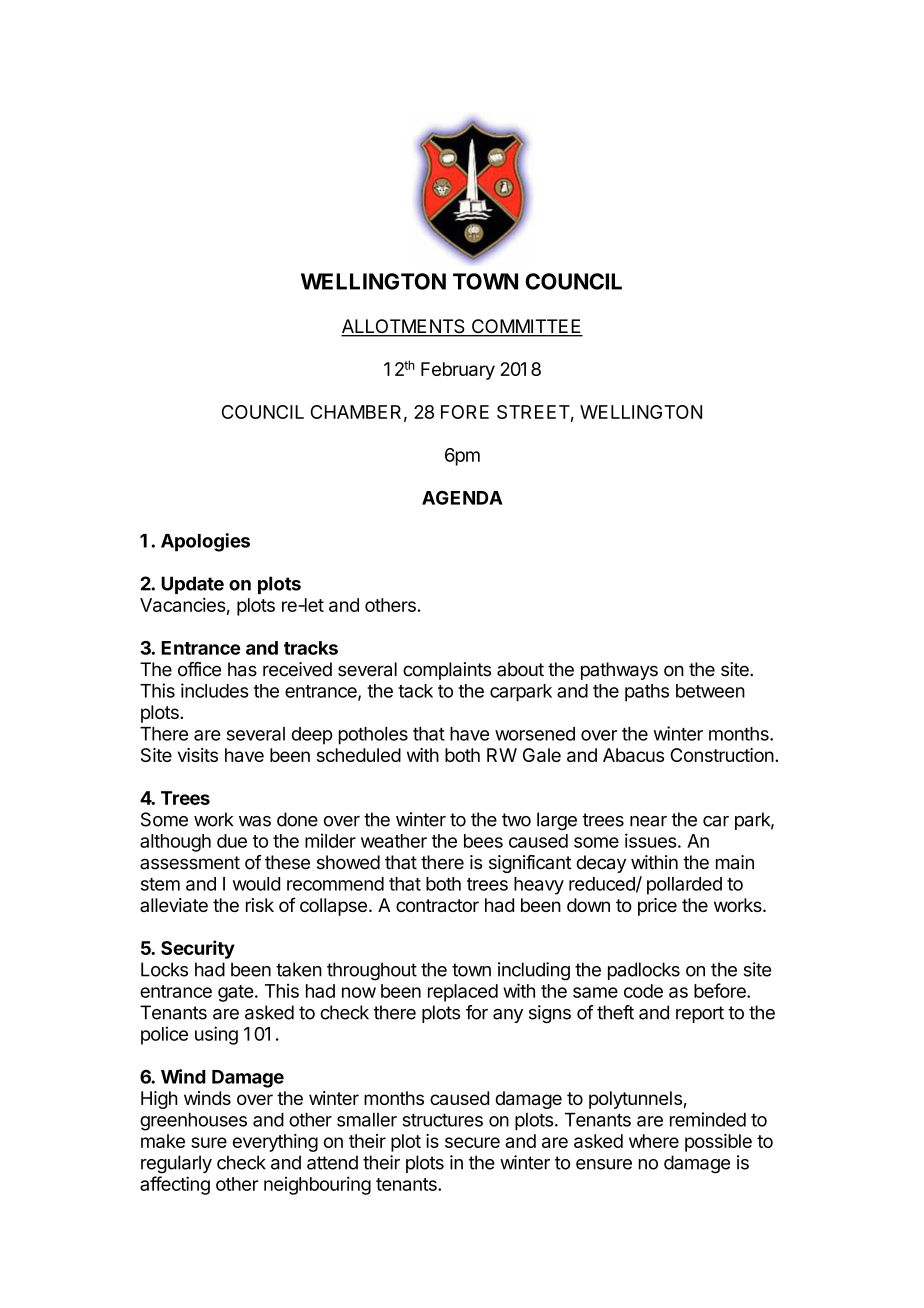 The height and width of the screenshot is (1308, 924). What do you see at coordinates (458, 371) in the screenshot?
I see `February` at bounding box center [458, 371].
